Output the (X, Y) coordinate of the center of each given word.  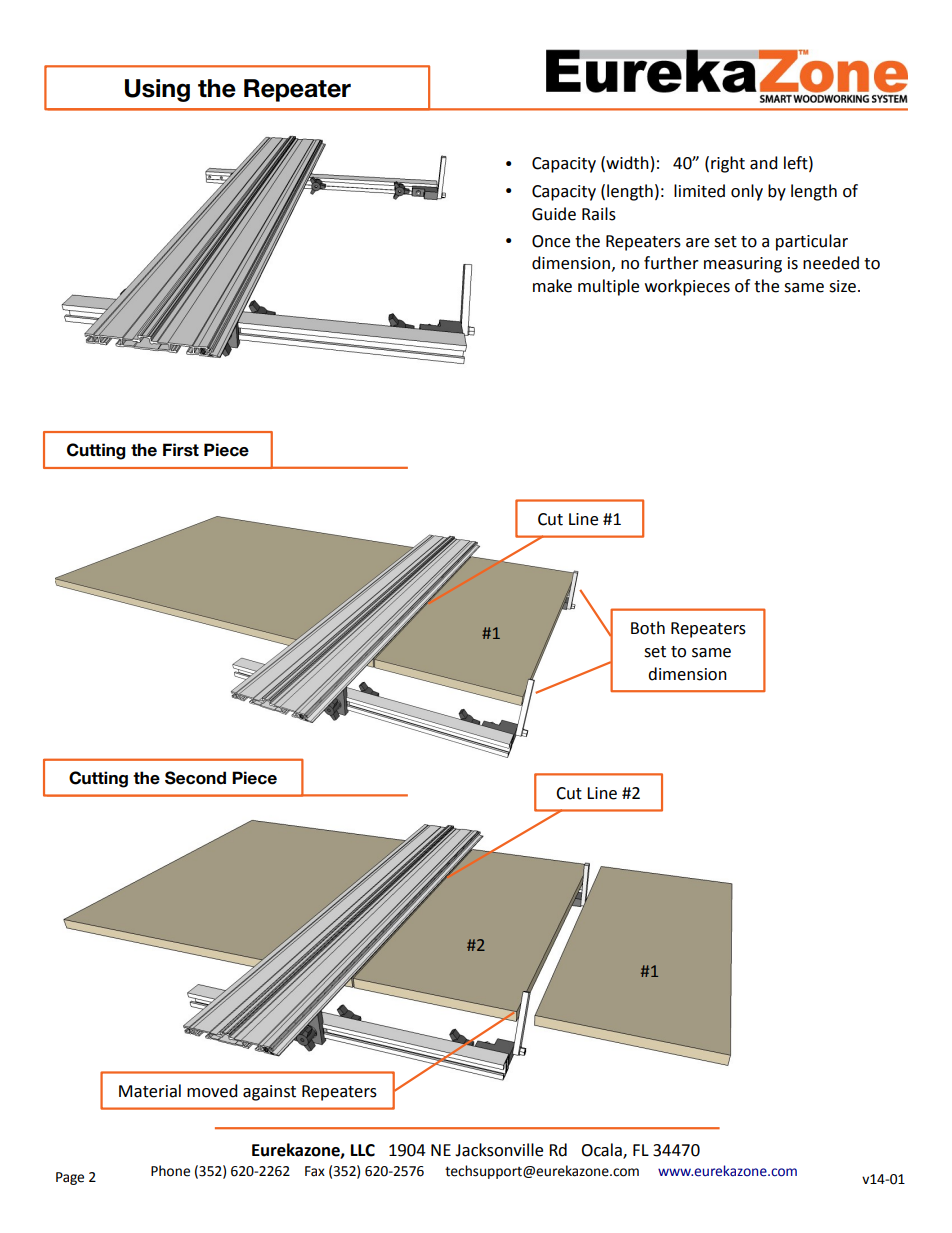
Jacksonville (499, 1150)
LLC (363, 1150)
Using (157, 90)
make (552, 286)
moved (212, 1091)
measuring (743, 265)
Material (150, 1091)
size (844, 286)
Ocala (602, 1151)
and (764, 163)
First (181, 450)
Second (195, 778)
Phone (170, 1171)
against (269, 1093)
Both (648, 628)
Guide (554, 214)
